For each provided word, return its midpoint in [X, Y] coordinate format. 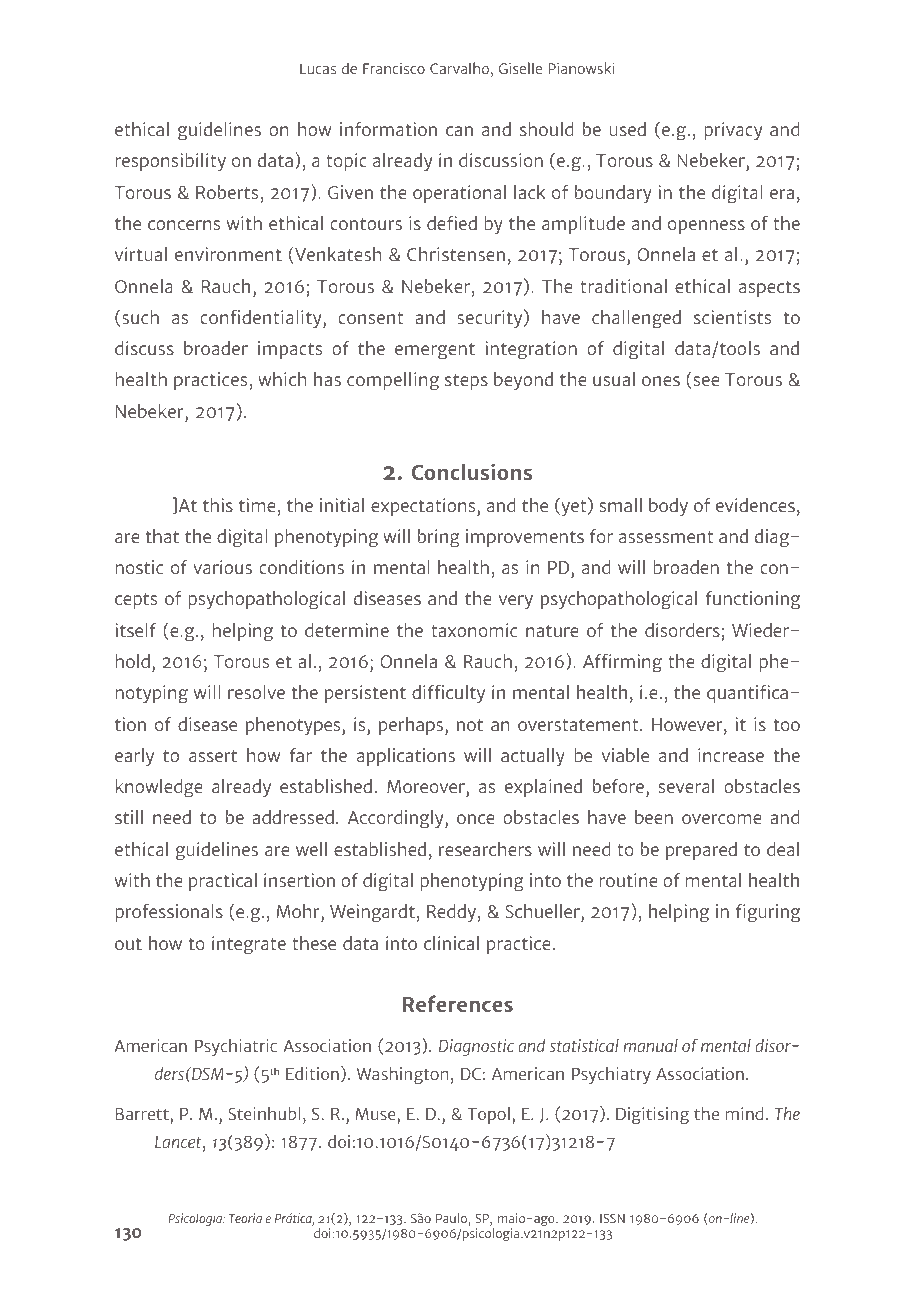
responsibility [171, 162]
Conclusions [472, 471]
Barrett [142, 1114]
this [218, 505]
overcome [722, 819]
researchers [485, 849]
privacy [733, 131]
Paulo [452, 1219]
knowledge [159, 788]
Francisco [394, 68]
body [668, 507]
